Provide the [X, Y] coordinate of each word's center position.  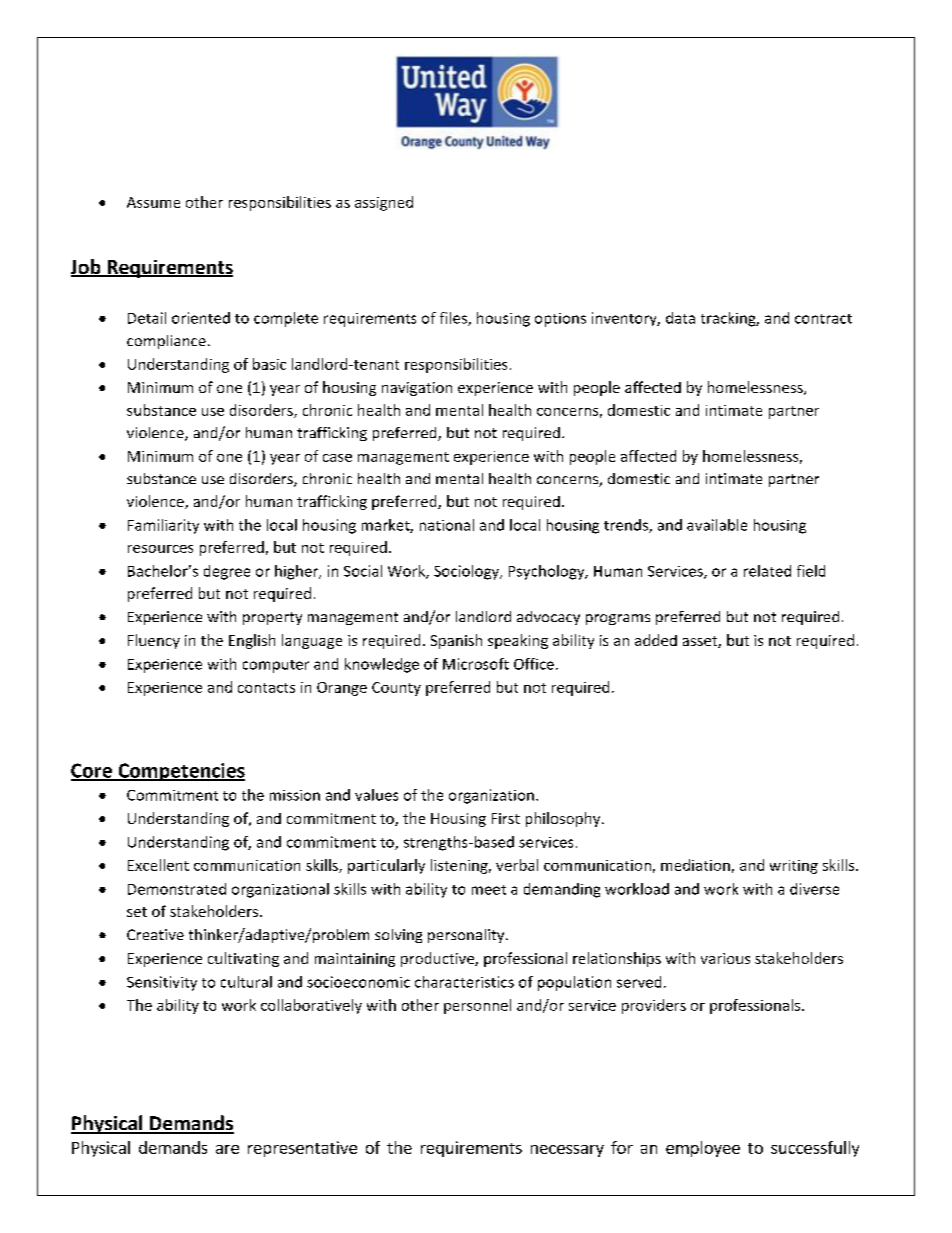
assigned [384, 203]
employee [703, 1149]
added [656, 640]
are [227, 1149]
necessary [567, 1151]
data [680, 318]
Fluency [154, 641]
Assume [153, 202]
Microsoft [476, 664]
